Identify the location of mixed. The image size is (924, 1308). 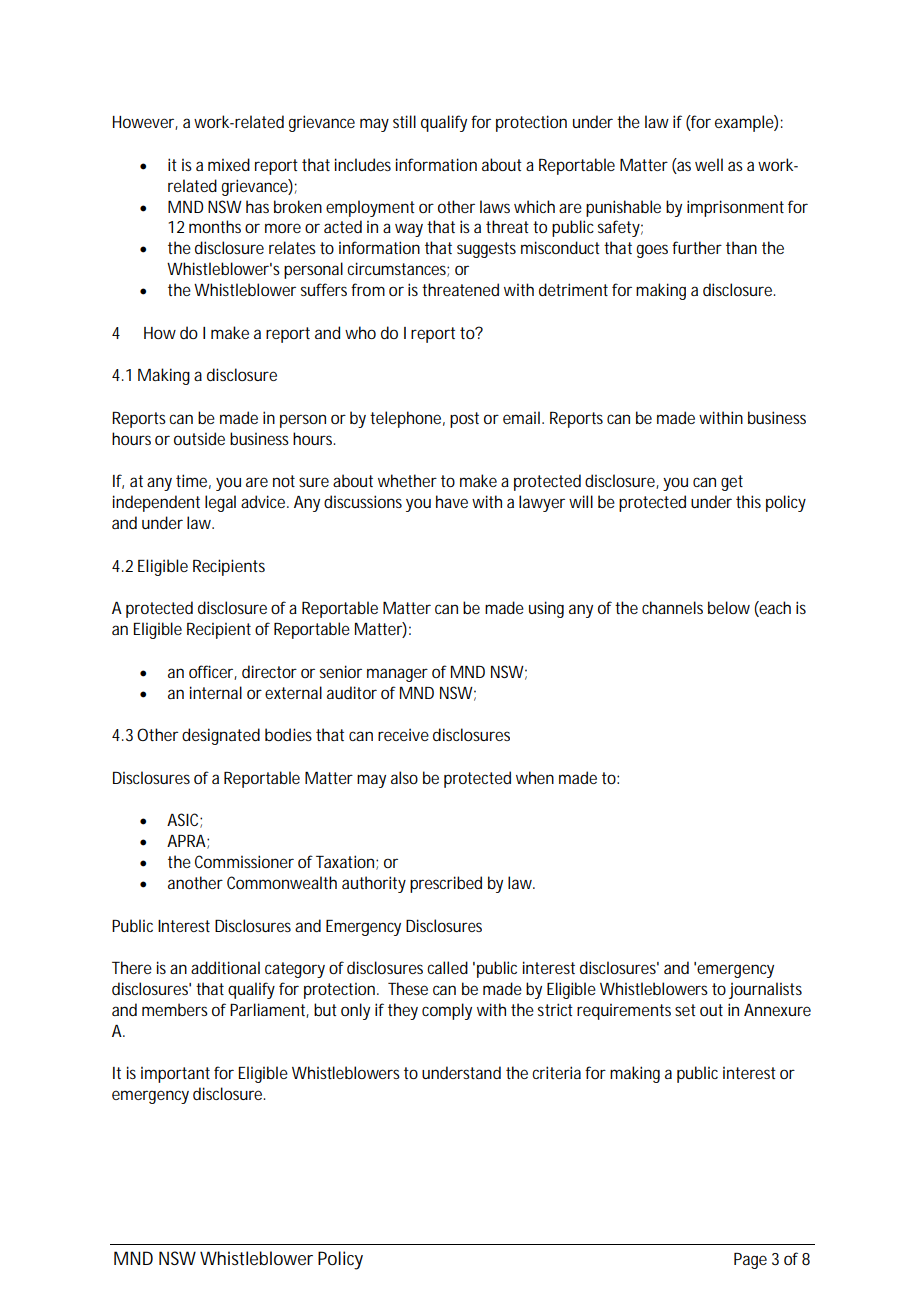
(229, 164).
